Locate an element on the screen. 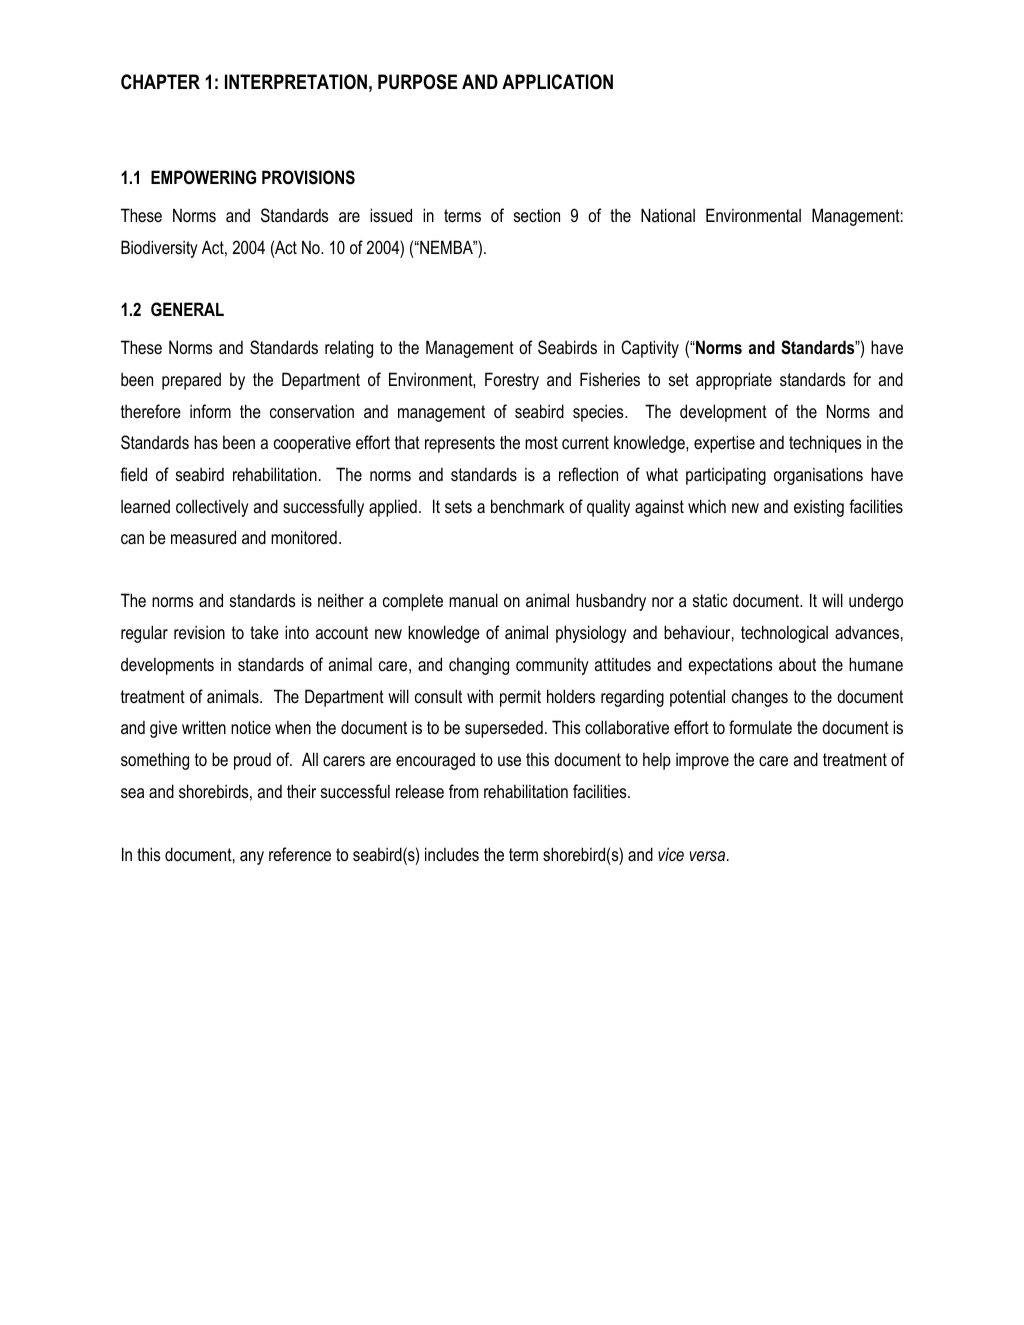 This screenshot has width=1024, height=1325. organisations is located at coordinates (818, 476).
